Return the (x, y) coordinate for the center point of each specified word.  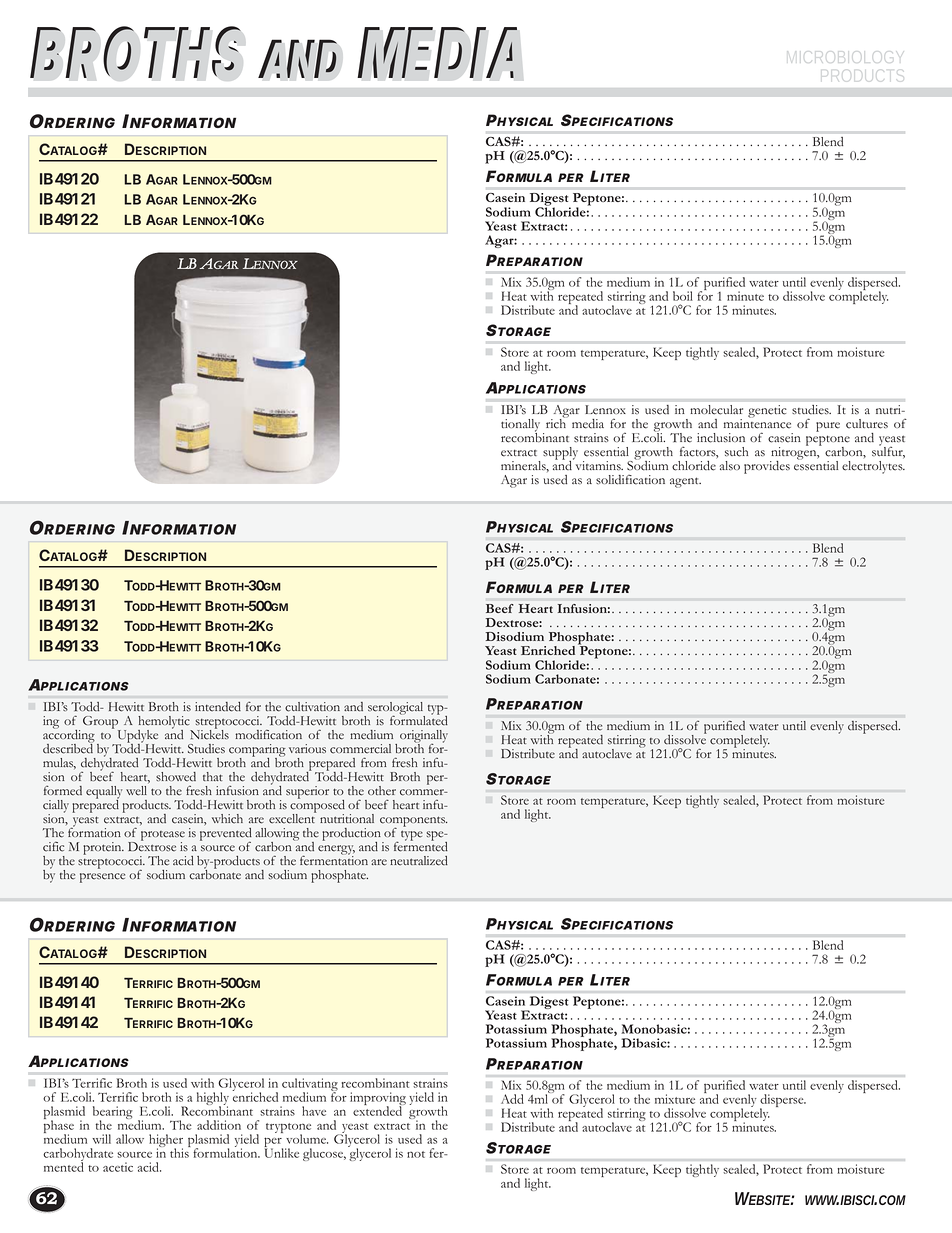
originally (424, 737)
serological (396, 709)
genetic (767, 411)
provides (767, 467)
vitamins (598, 465)
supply (560, 454)
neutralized (419, 861)
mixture (675, 1099)
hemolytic (165, 723)
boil (683, 296)
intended (218, 707)
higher (166, 1142)
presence (102, 878)
